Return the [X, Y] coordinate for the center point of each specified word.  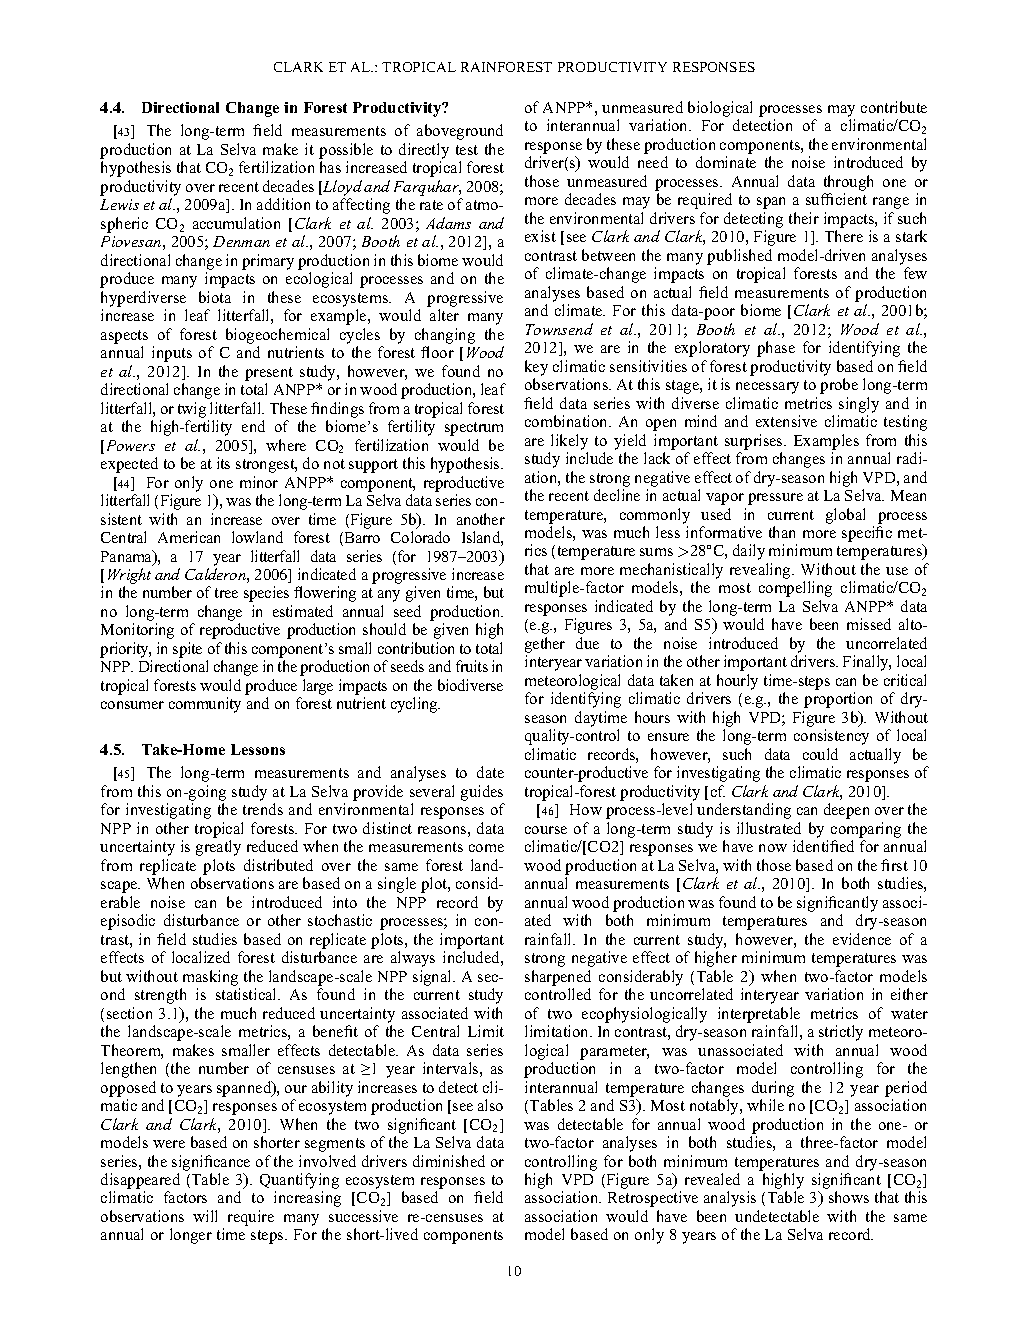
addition [283, 204]
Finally [867, 663]
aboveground [460, 132]
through [848, 183]
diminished [449, 1161]
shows [849, 1197]
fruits [472, 666]
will [205, 1216]
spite [187, 650]
